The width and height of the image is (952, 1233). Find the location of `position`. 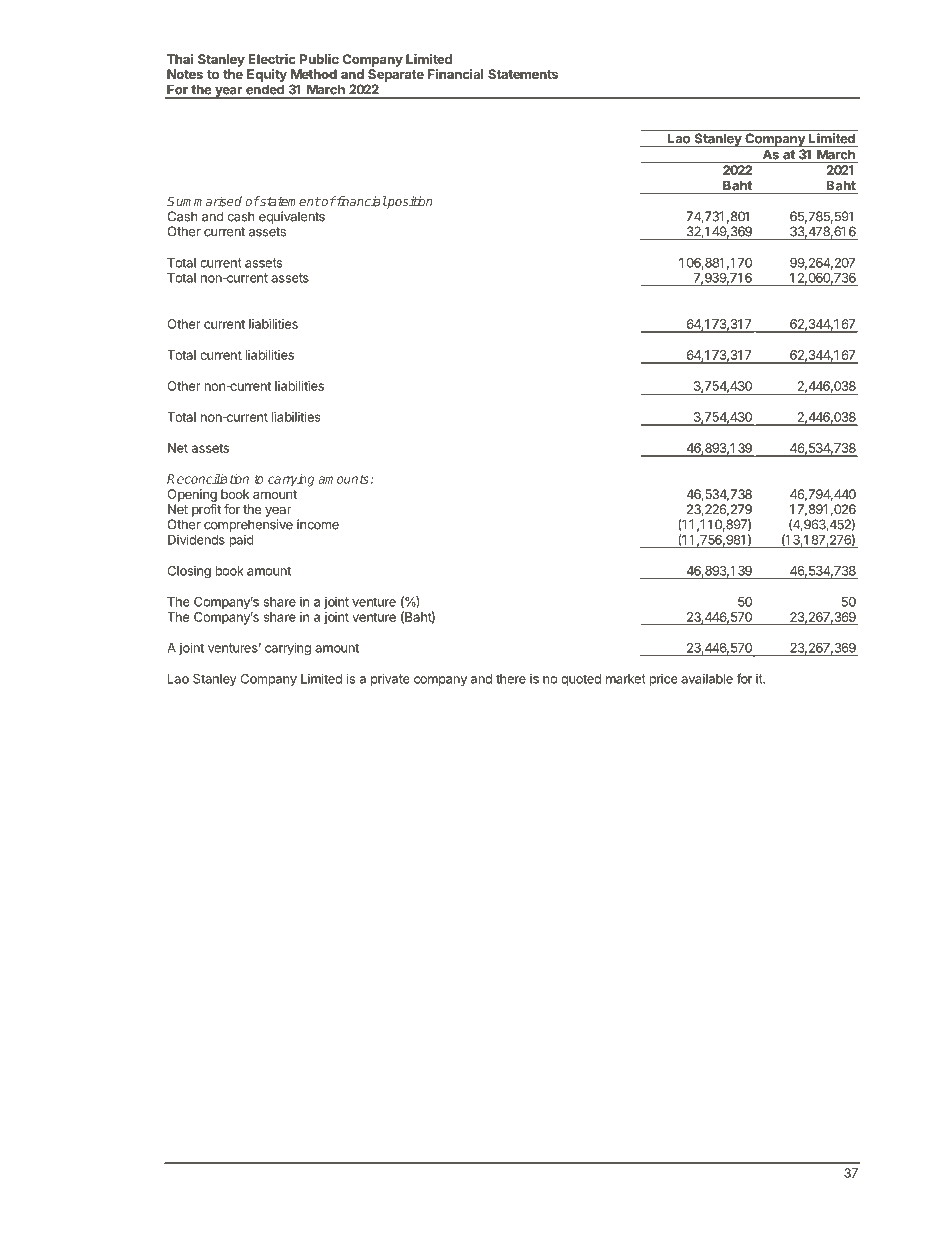

position is located at coordinates (409, 202).
